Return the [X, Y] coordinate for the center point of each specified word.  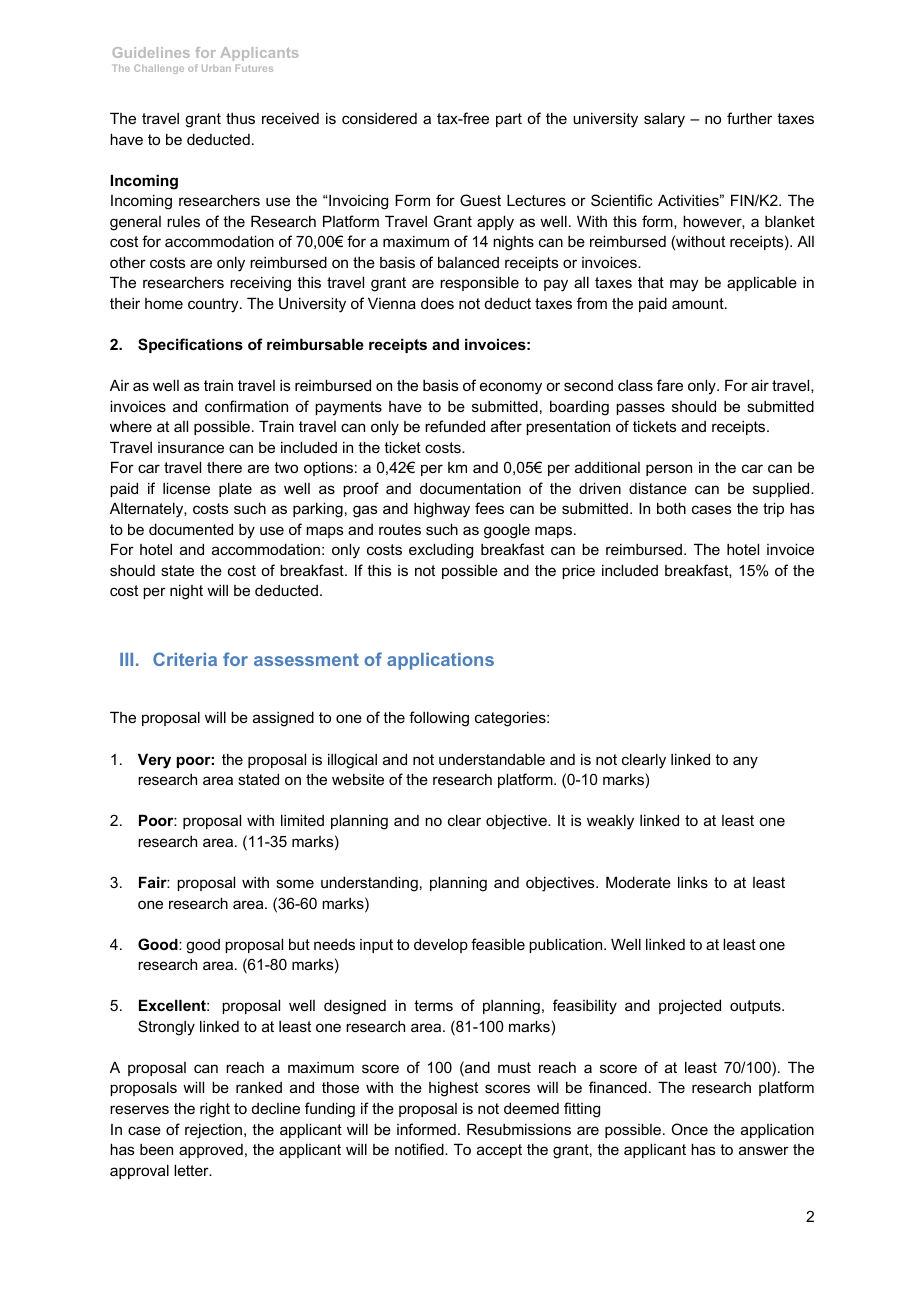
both [671, 508]
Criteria [185, 659]
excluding [441, 551]
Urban [216, 68]
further [749, 118]
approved [211, 1151]
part [509, 120]
